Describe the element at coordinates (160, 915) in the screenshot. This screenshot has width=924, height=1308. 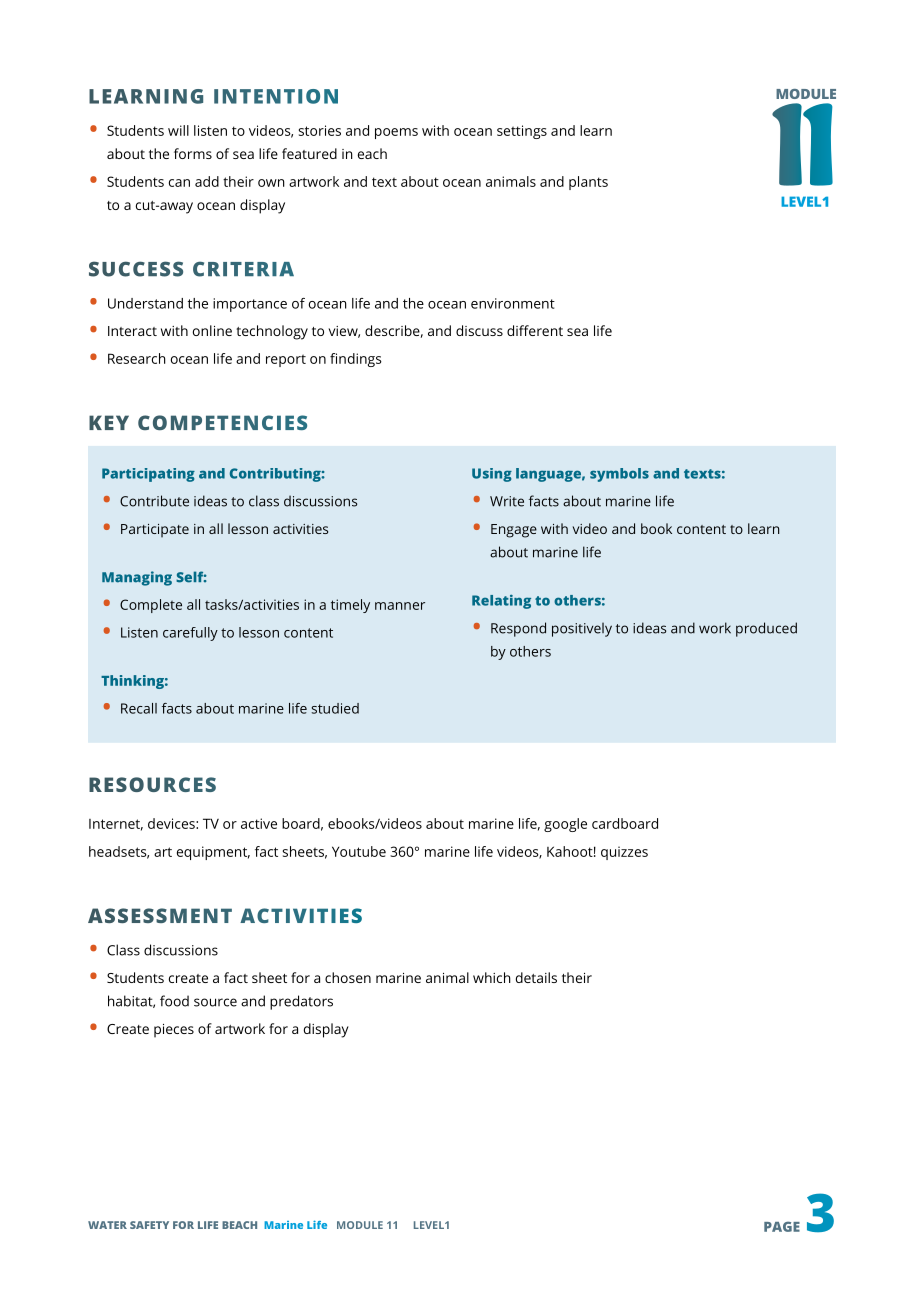
I see `ASSESSMENT` at that location.
